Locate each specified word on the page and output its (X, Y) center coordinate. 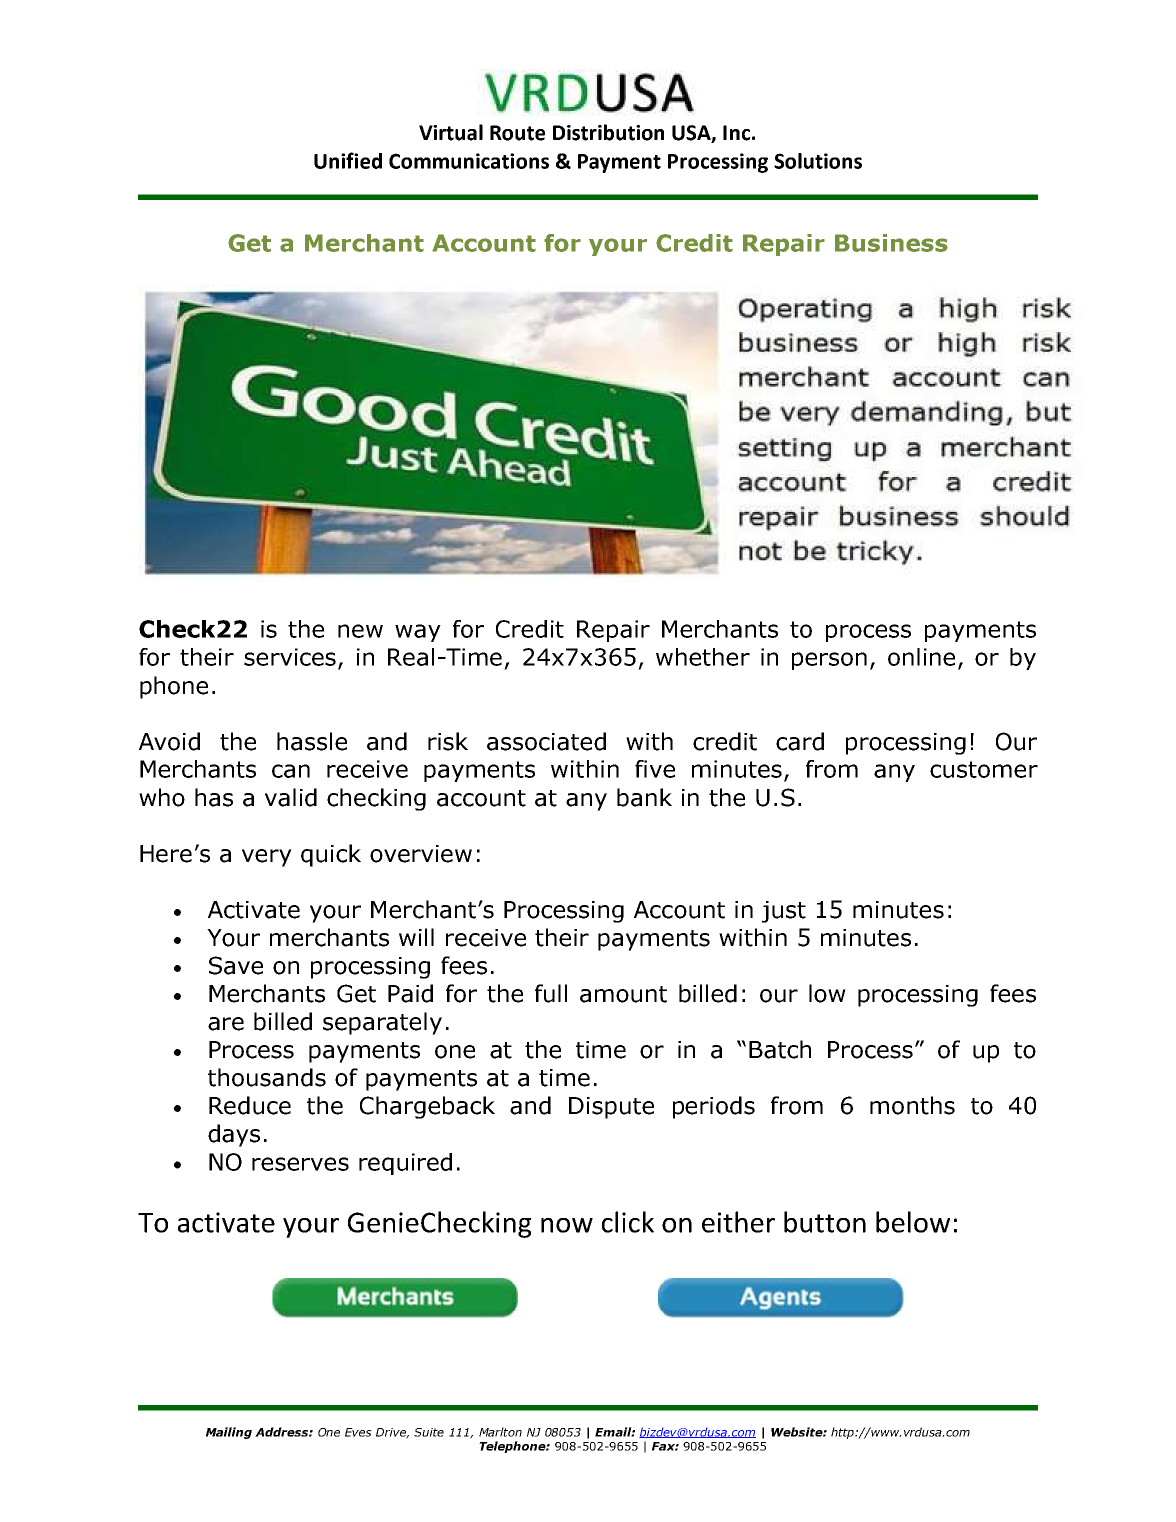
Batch (780, 1049)
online (921, 657)
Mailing (229, 1433)
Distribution (608, 132)
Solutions (818, 161)
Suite (429, 1432)
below (913, 1222)
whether (703, 657)
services (291, 658)
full (551, 993)
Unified (348, 160)
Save (236, 965)
